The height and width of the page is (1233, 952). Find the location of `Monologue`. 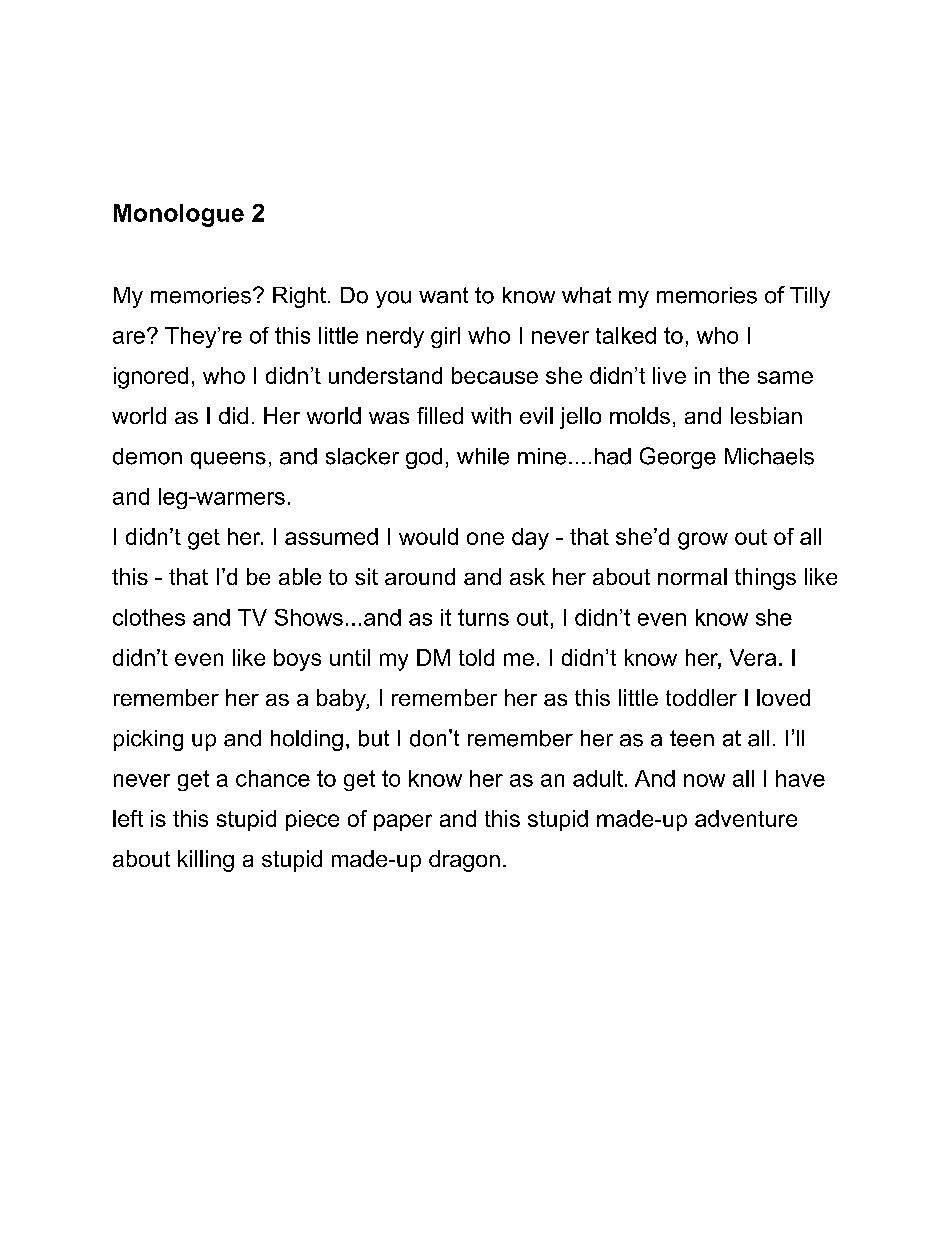

Monologue is located at coordinates (179, 215).
